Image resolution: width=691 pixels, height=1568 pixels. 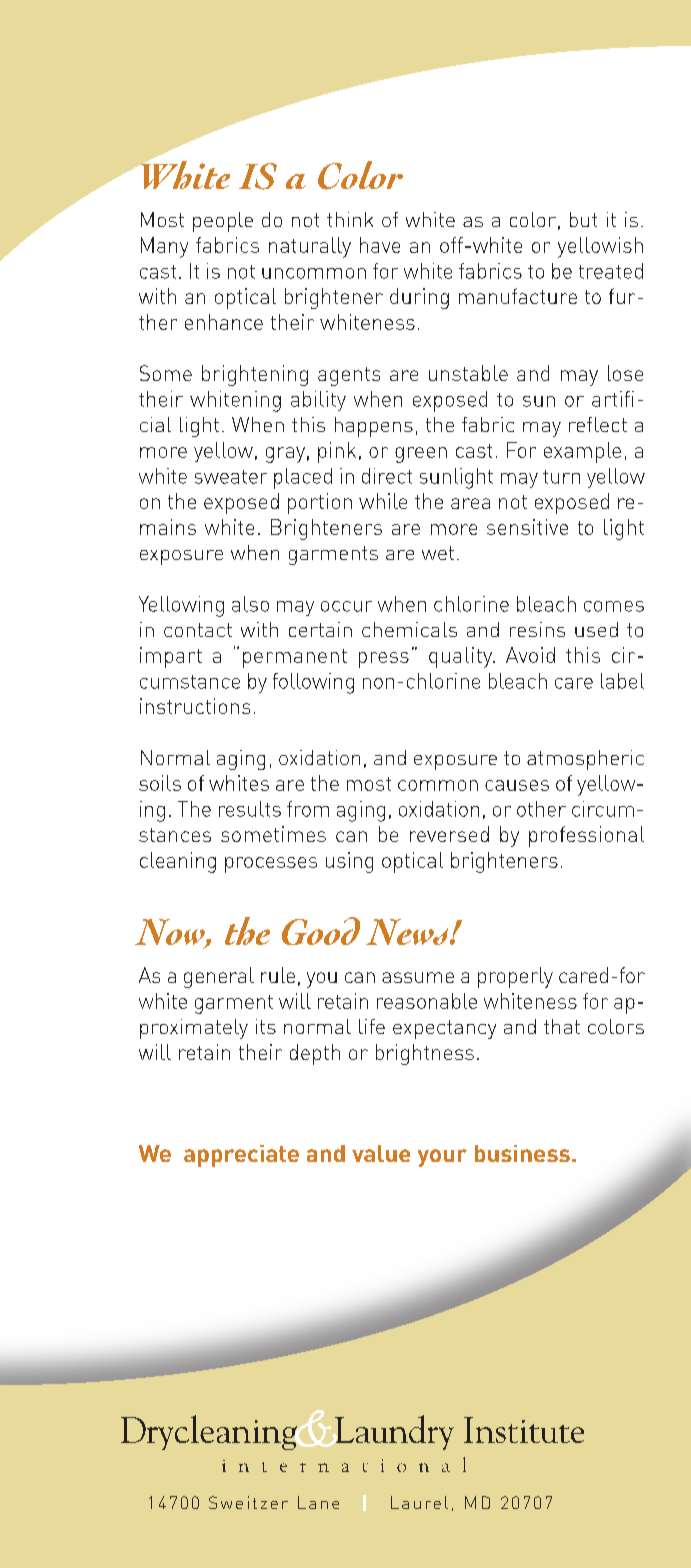 I want to click on Laurel, so click(x=419, y=1502).
